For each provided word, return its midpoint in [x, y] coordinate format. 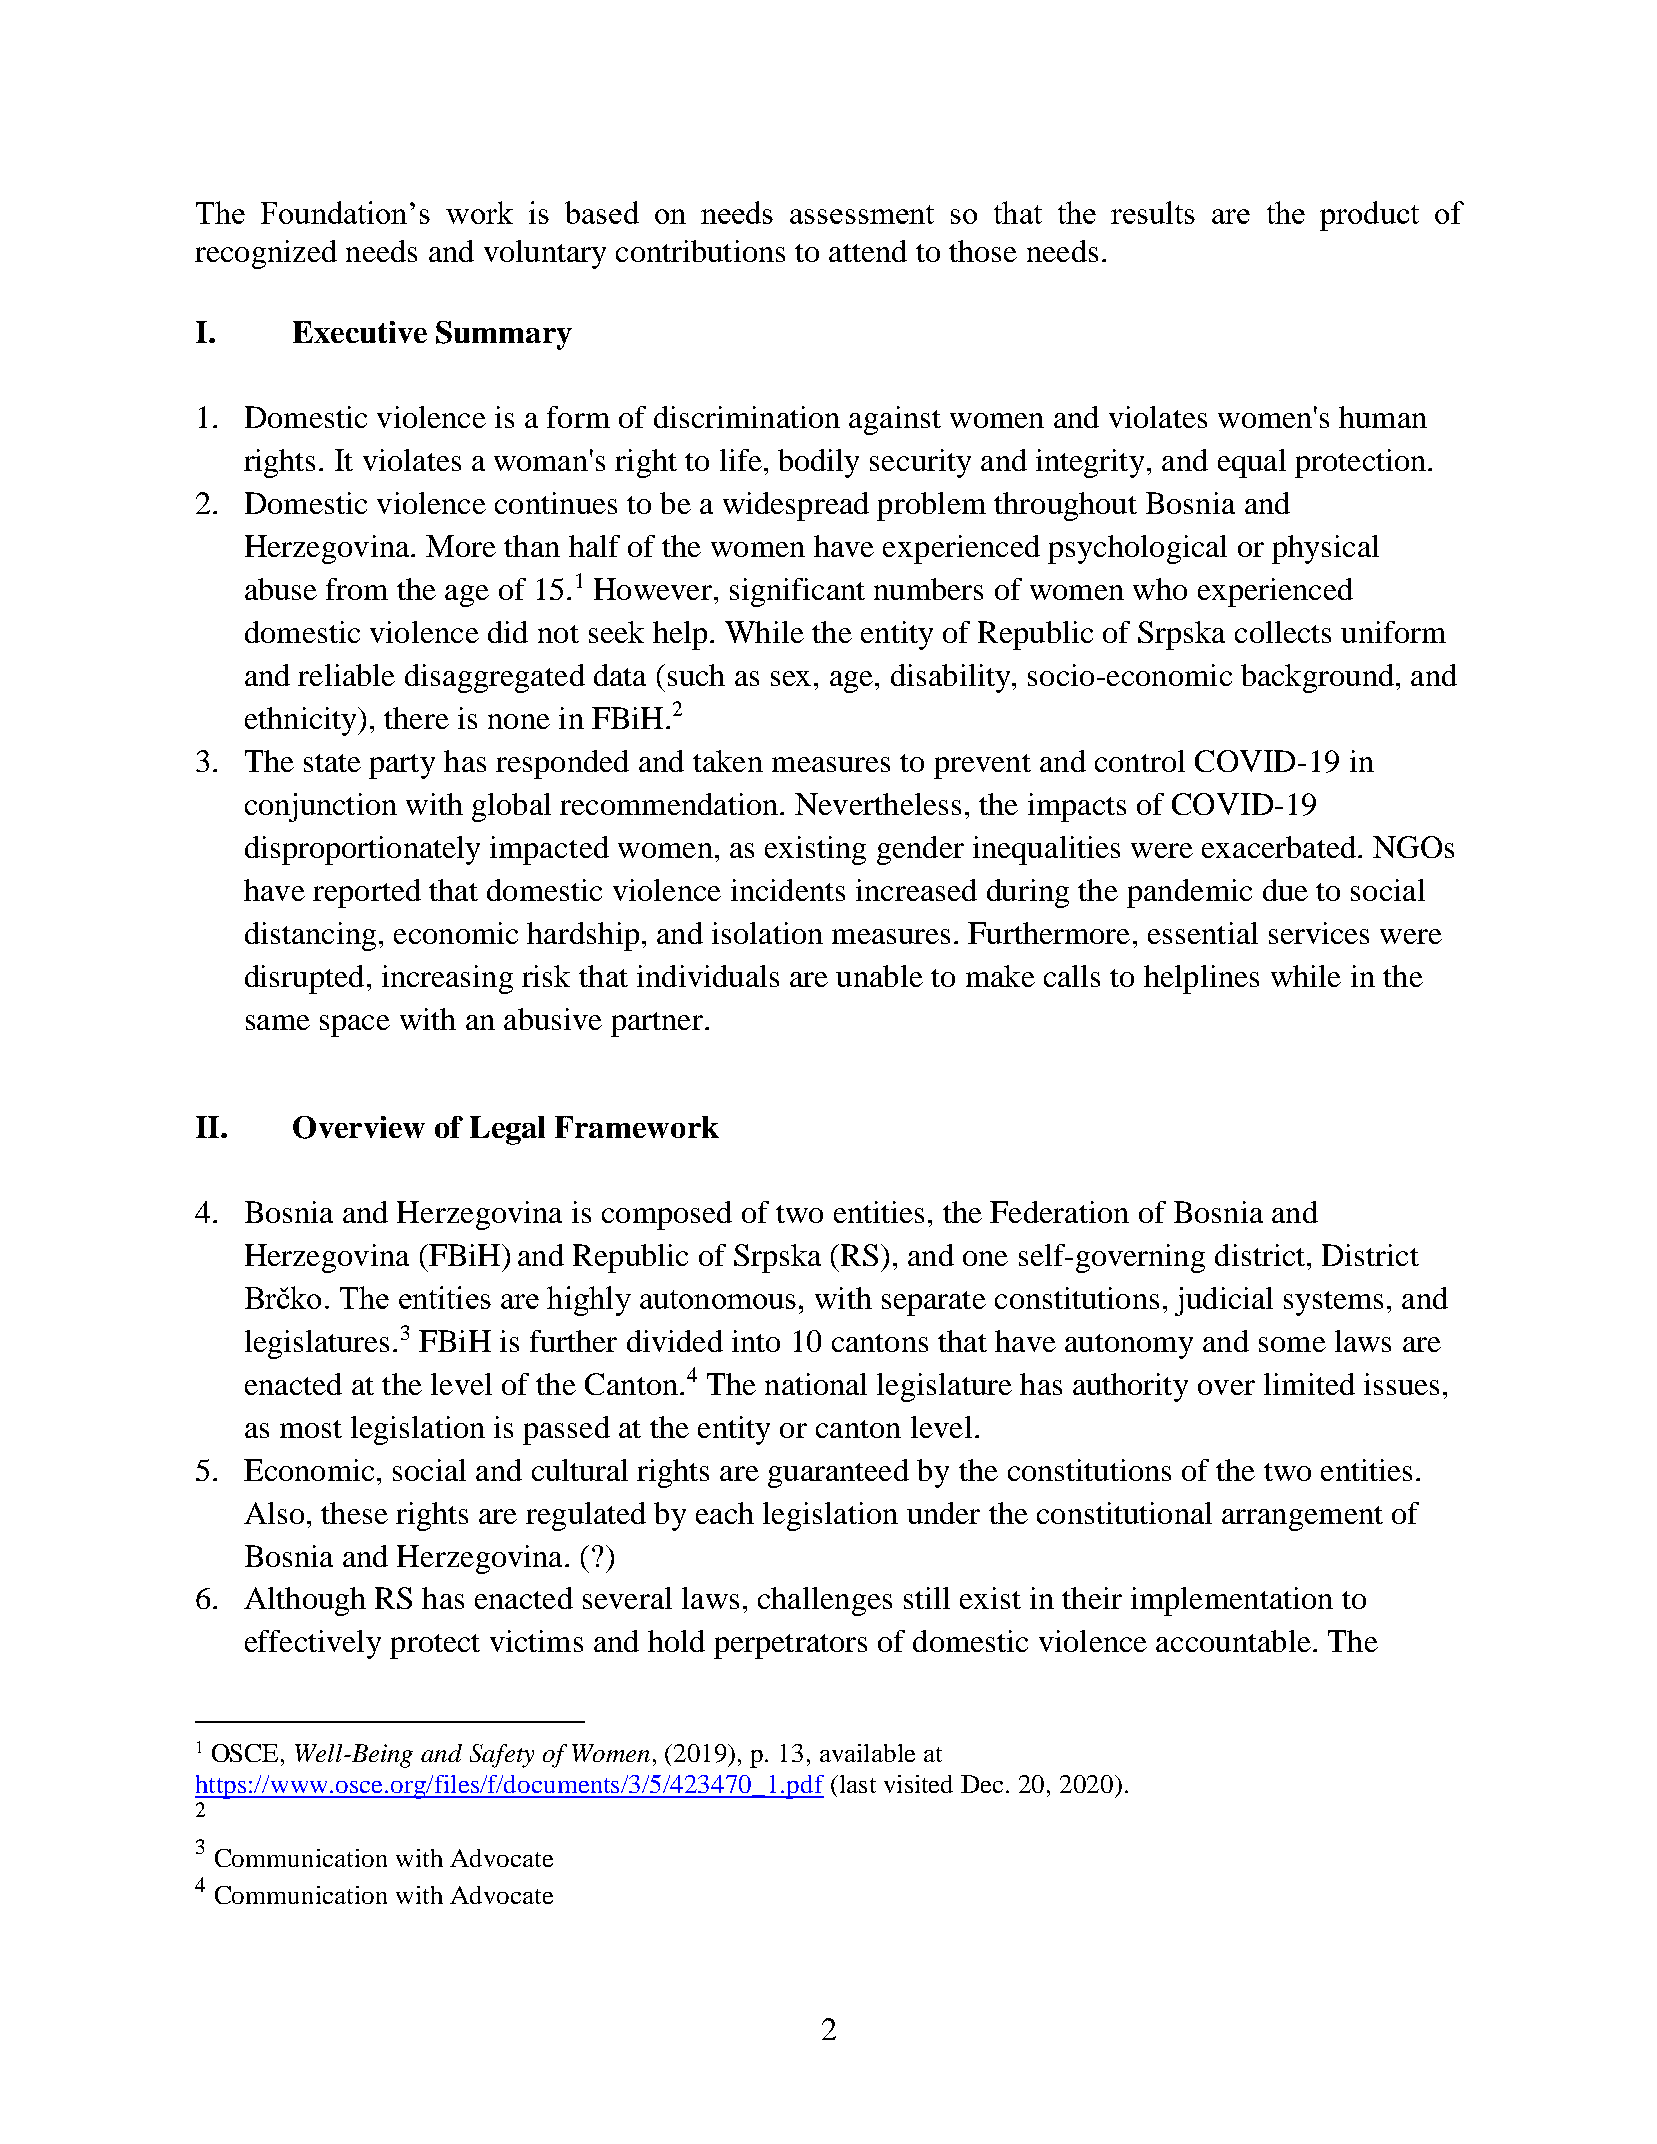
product [1369, 216]
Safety [502, 1756]
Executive [360, 332]
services [1319, 933]
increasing [447, 979]
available [867, 1753]
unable [879, 976]
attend [868, 251]
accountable [1233, 1641]
